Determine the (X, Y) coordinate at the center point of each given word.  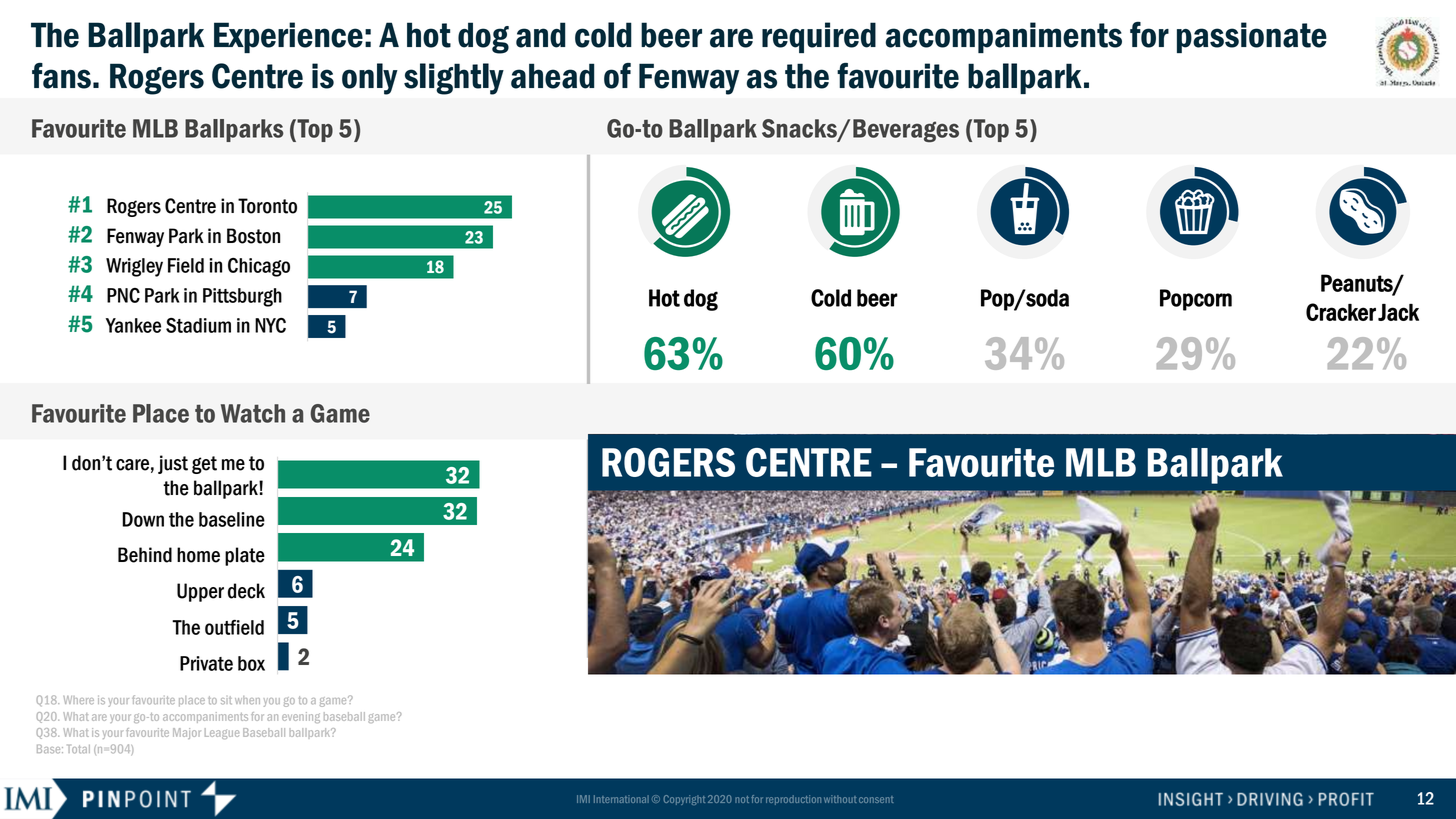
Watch (253, 413)
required (819, 37)
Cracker (1341, 312)
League (222, 733)
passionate (1252, 37)
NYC (270, 325)
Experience (288, 37)
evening (301, 717)
